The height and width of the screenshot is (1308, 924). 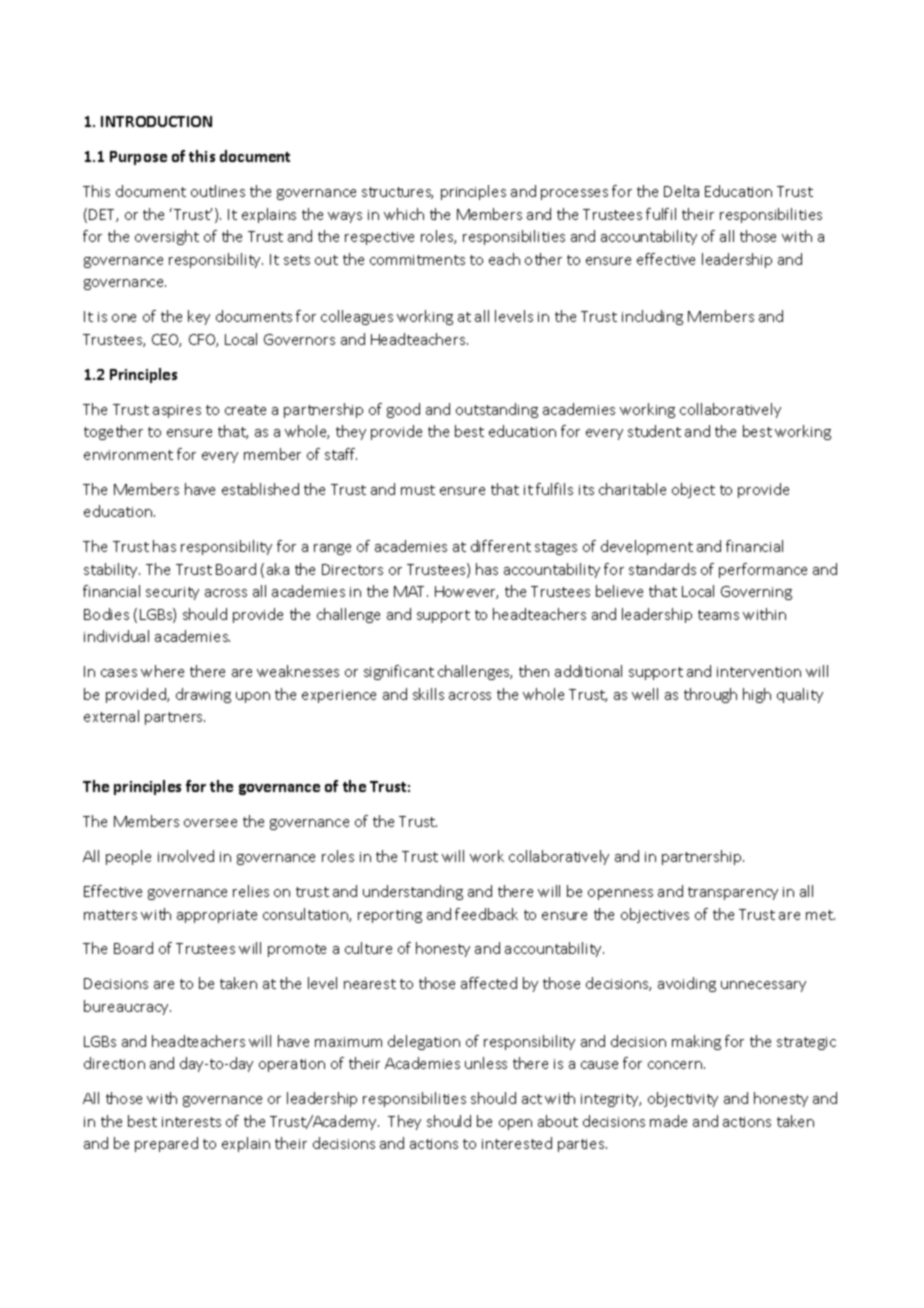 What do you see at coordinates (517, 1143) in the screenshot?
I see `interested` at bounding box center [517, 1143].
